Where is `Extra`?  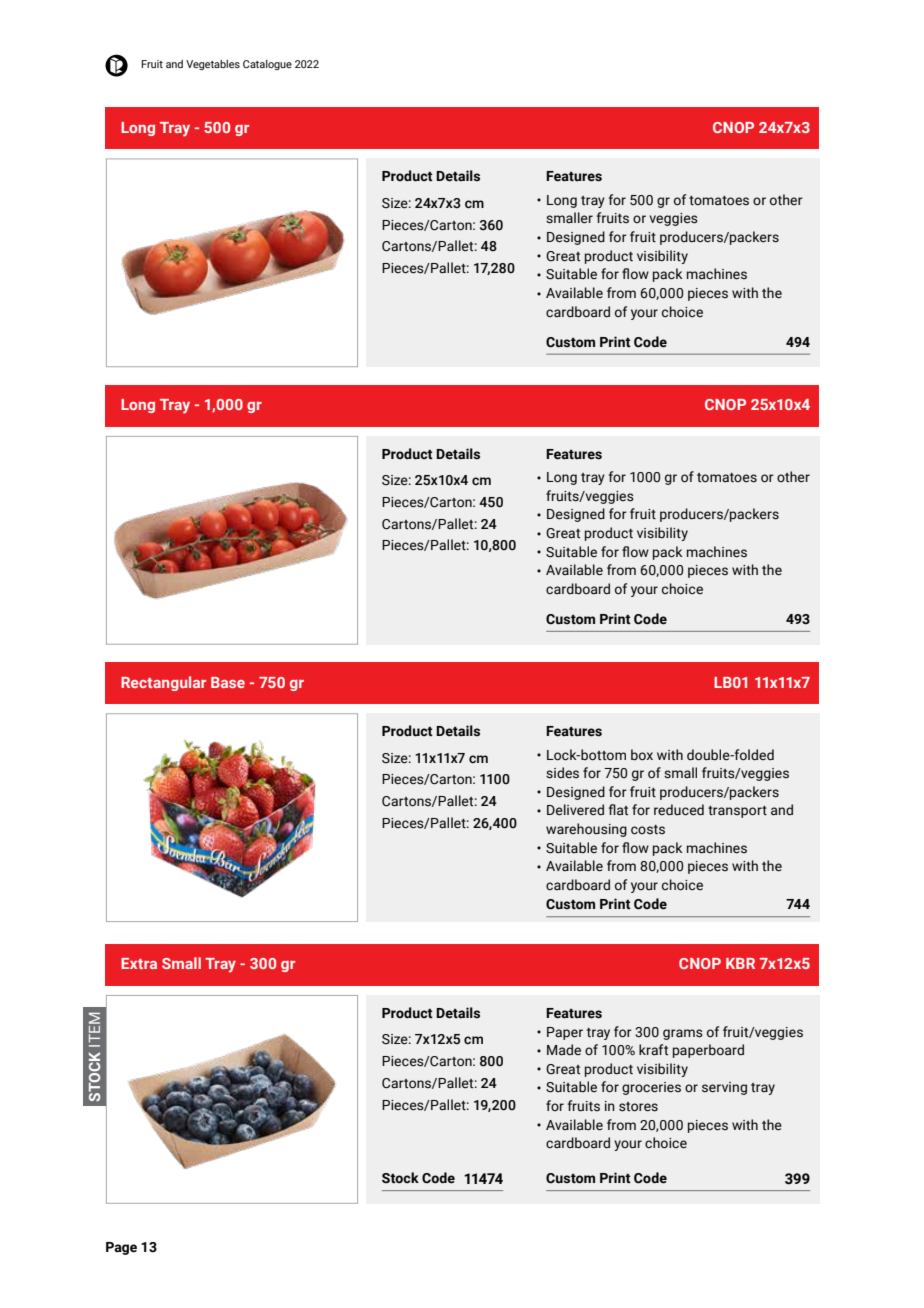 Extra is located at coordinates (139, 963).
